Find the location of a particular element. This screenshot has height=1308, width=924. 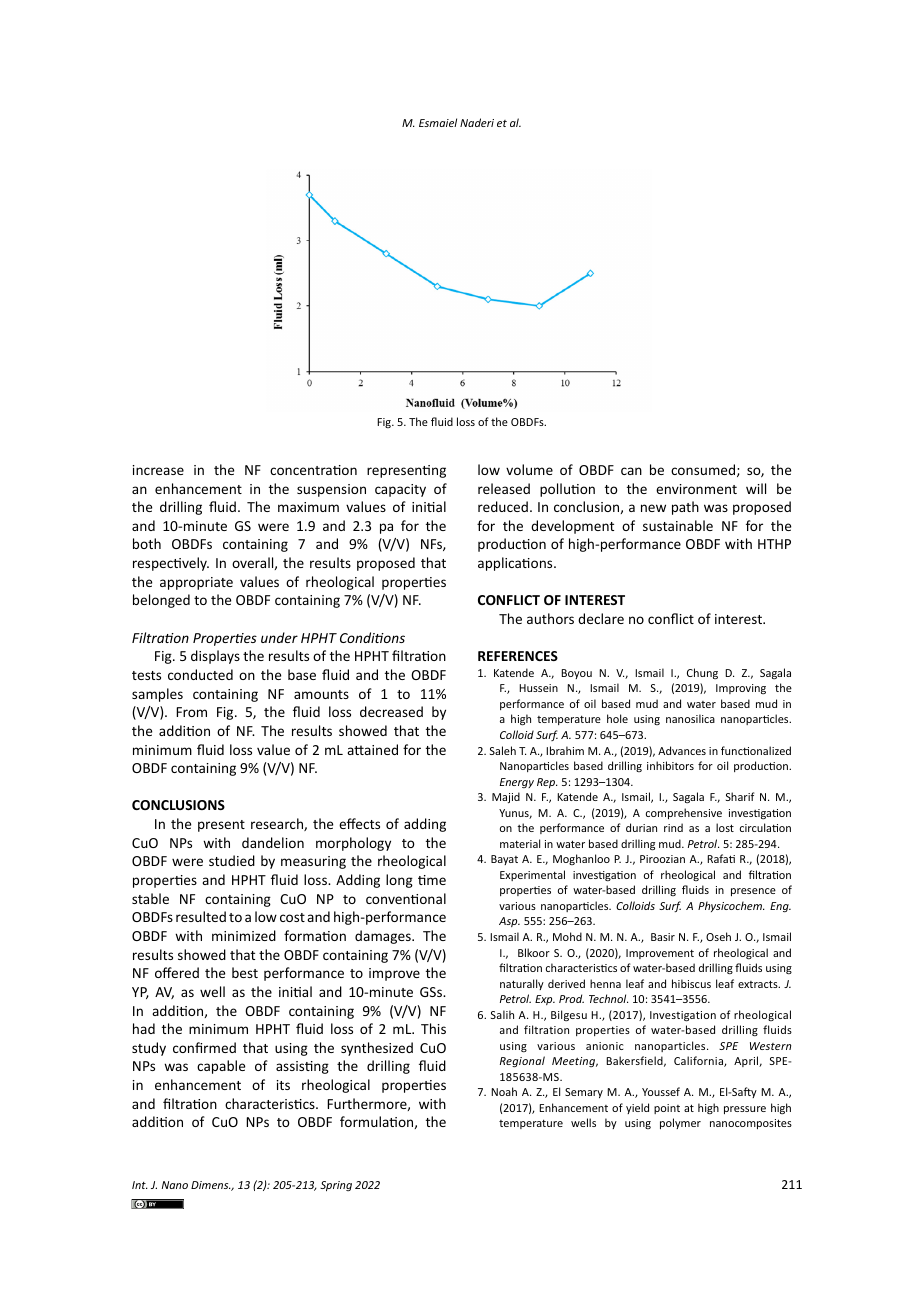

Western is located at coordinates (770, 1046).
